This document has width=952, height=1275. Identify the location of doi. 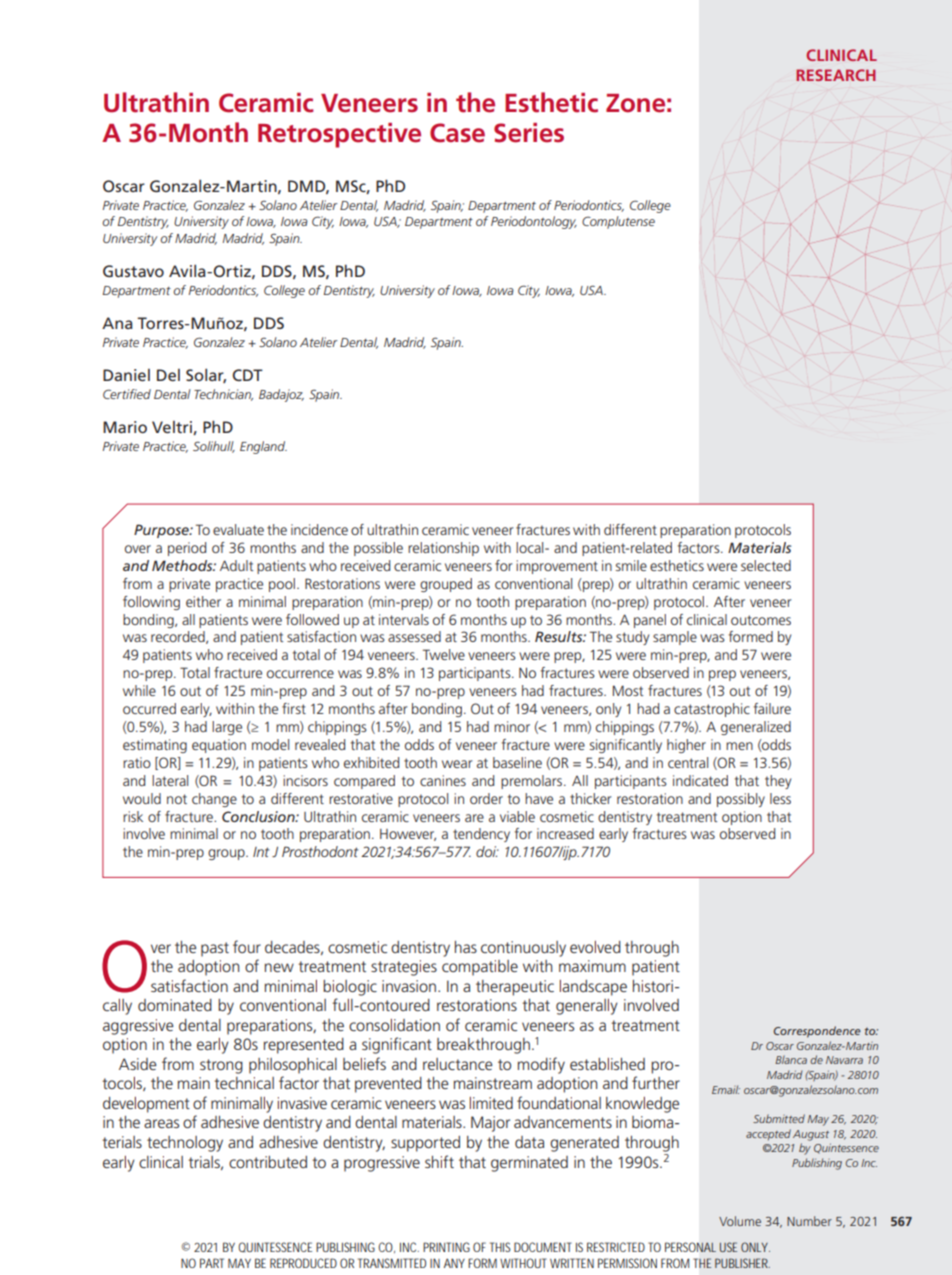
(487, 851).
